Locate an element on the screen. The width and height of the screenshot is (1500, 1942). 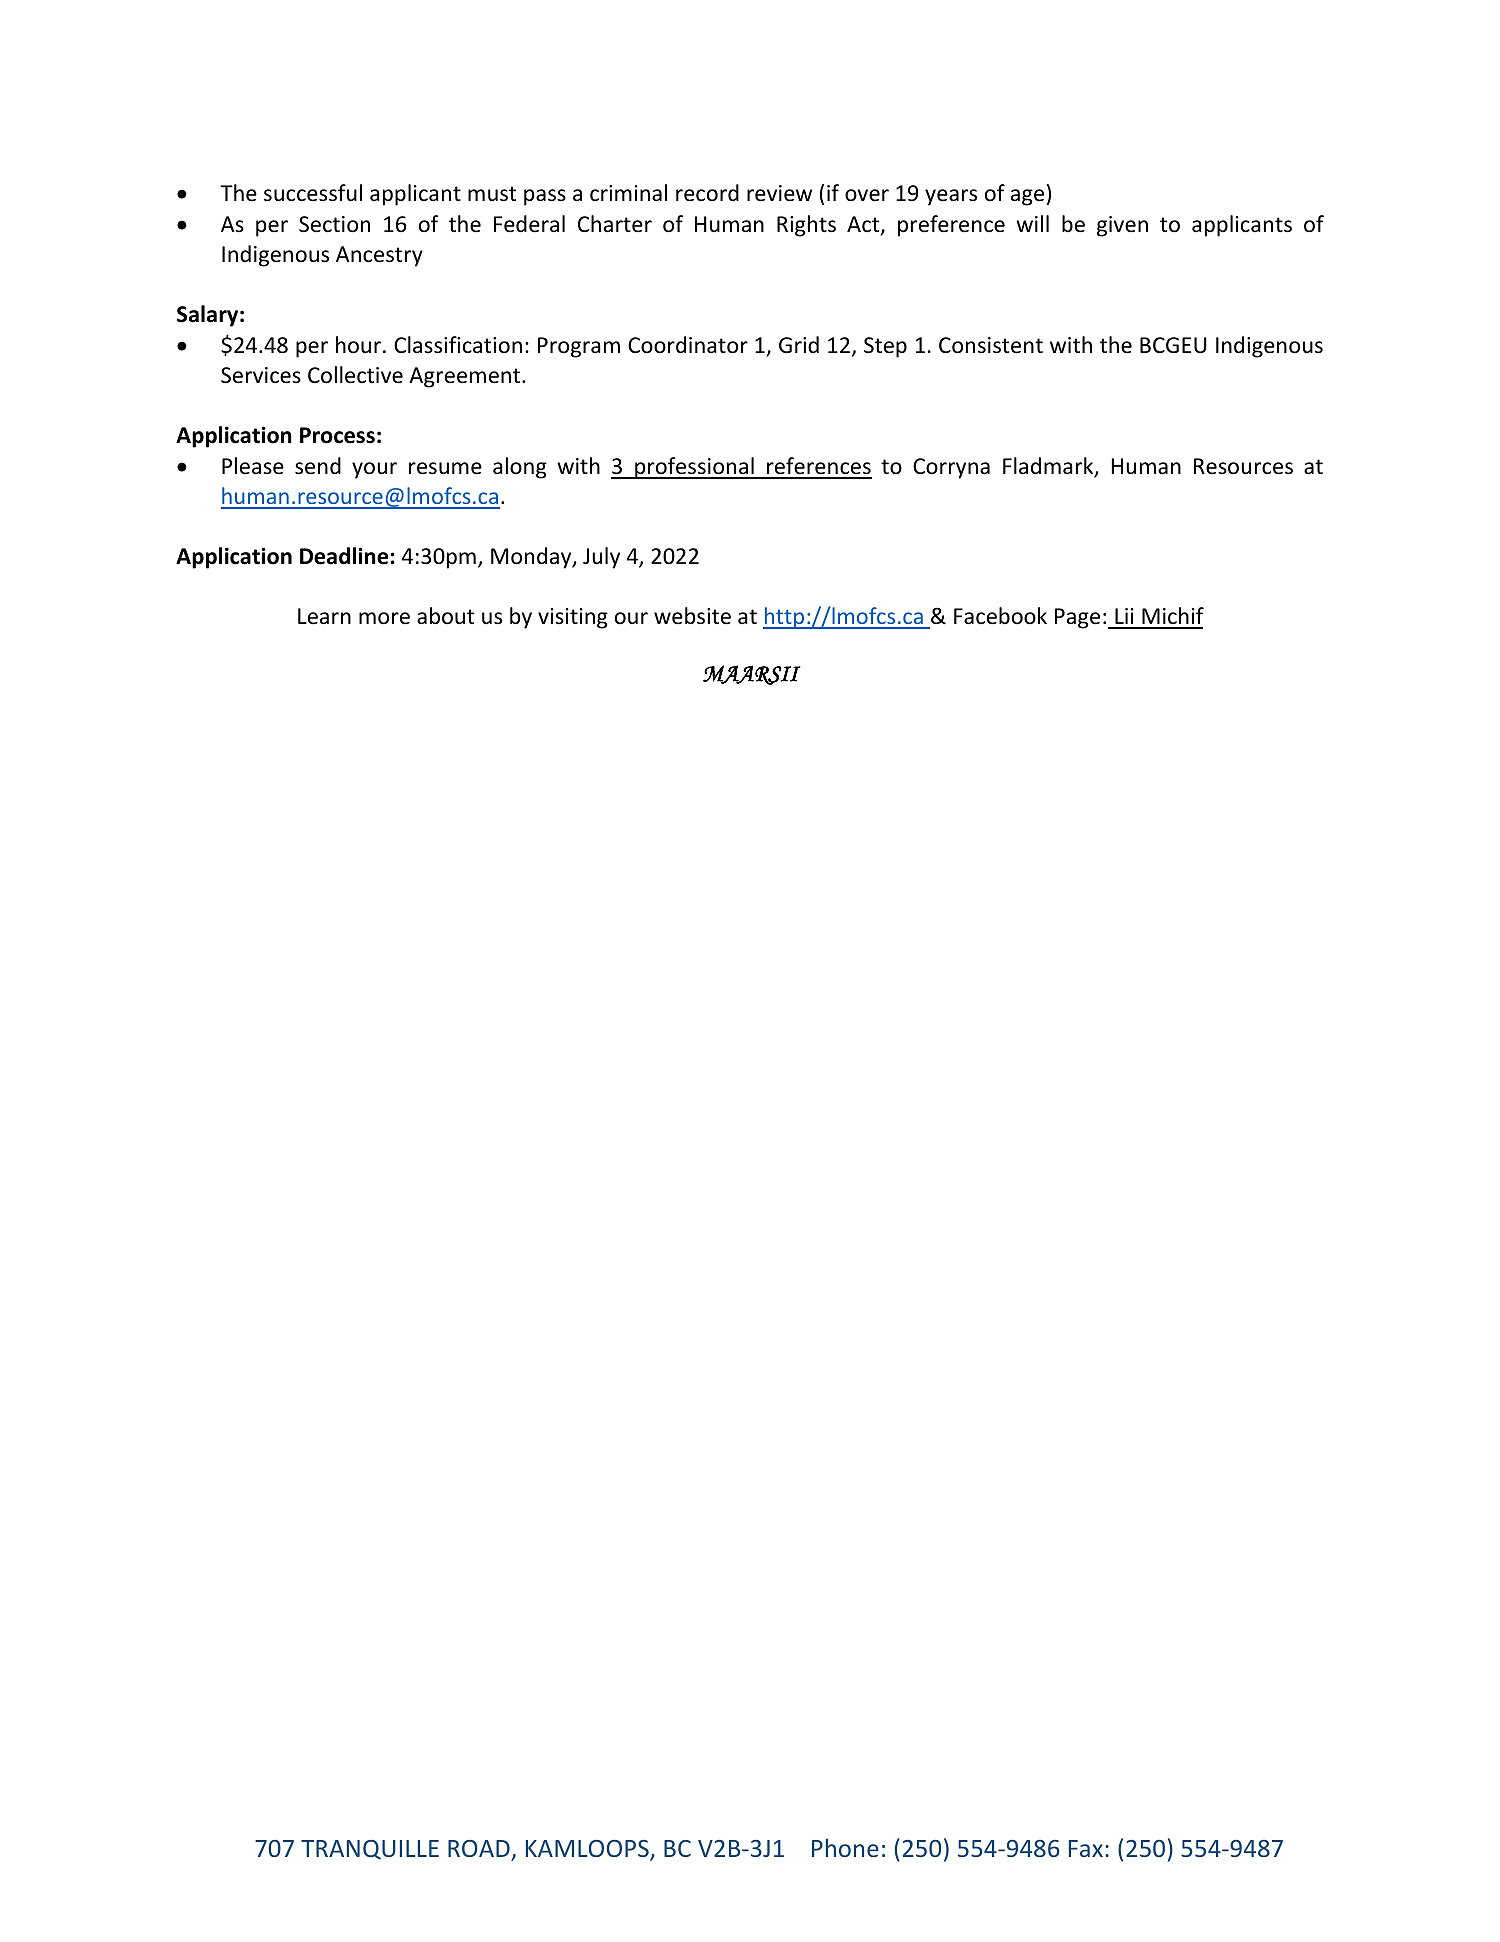
will is located at coordinates (1032, 223).
